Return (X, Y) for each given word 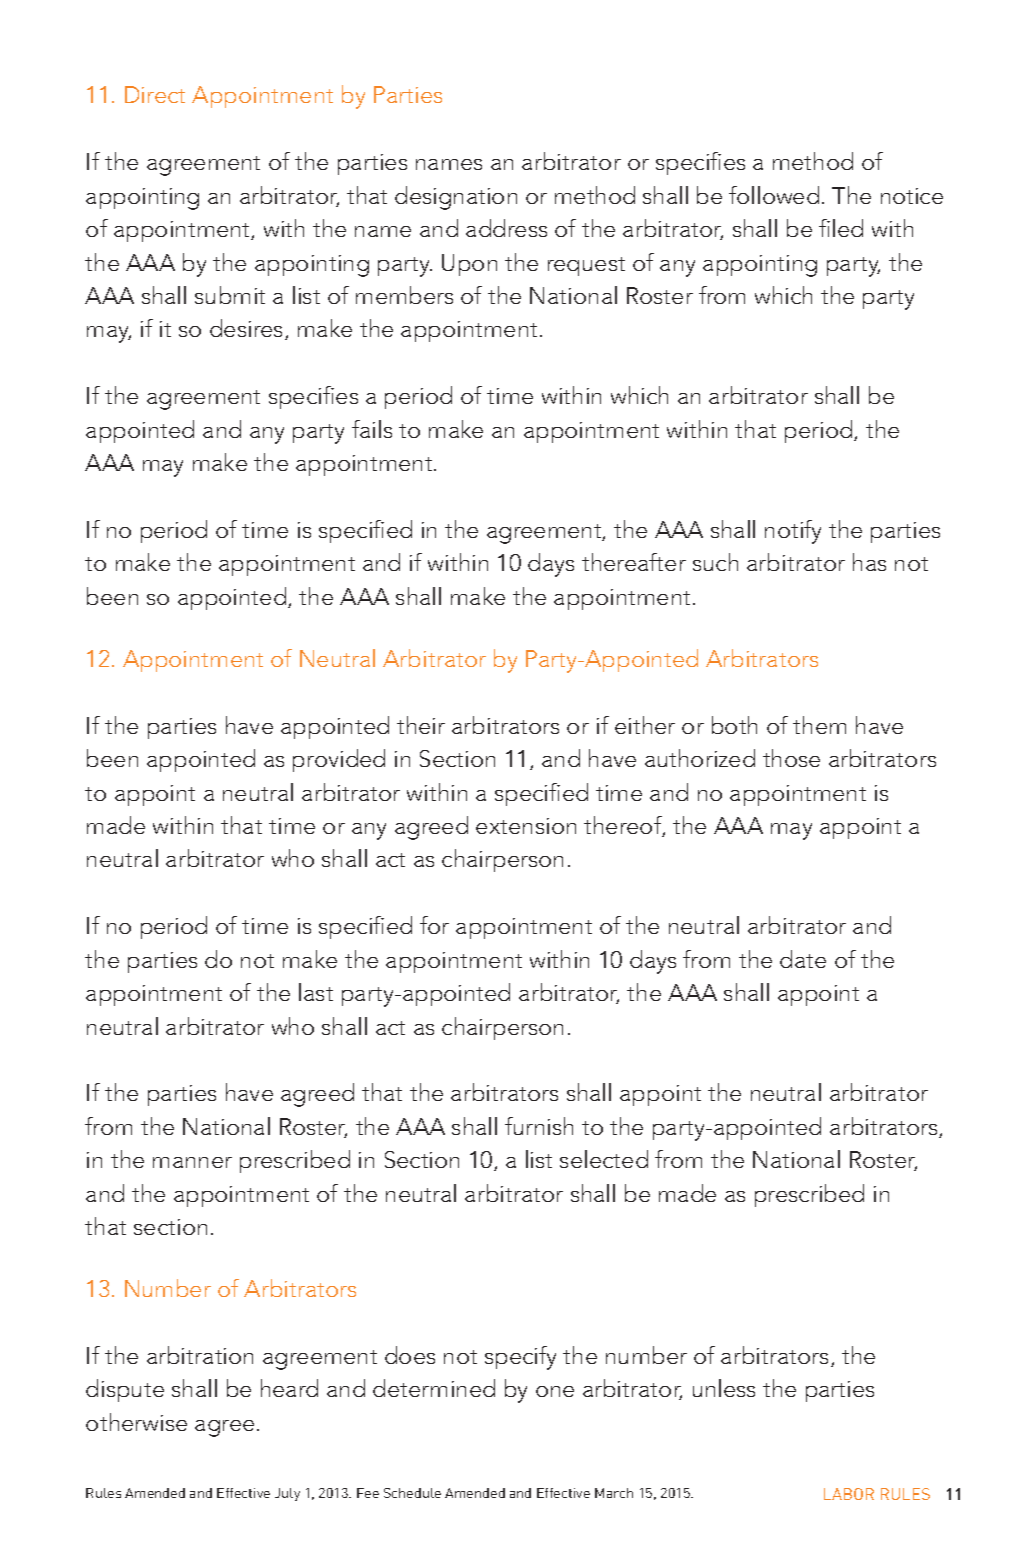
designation (456, 198)
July (287, 1494)
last (316, 992)
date (803, 959)
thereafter (634, 562)
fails (372, 429)
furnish (539, 1126)
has (869, 562)
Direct (155, 94)
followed (774, 195)
